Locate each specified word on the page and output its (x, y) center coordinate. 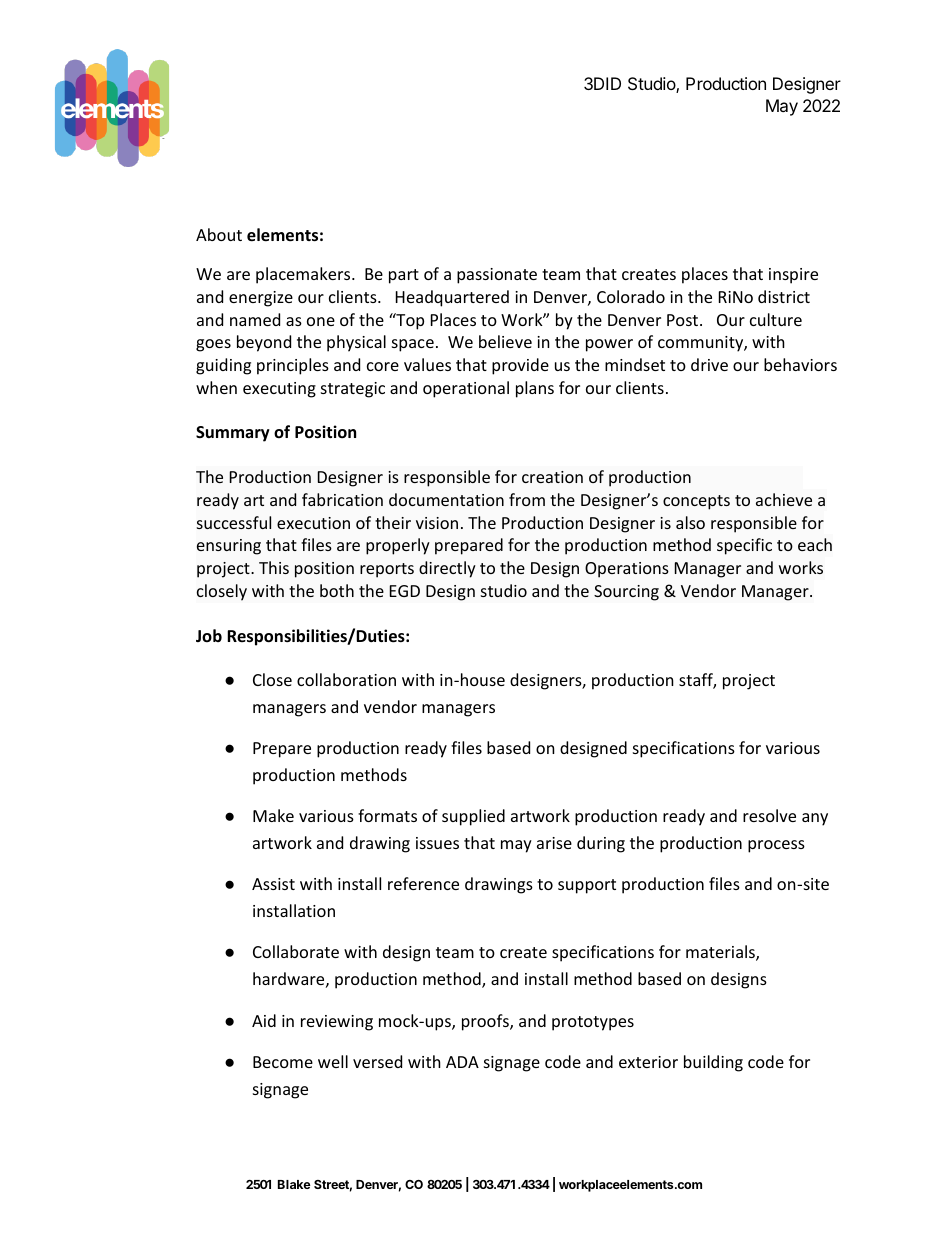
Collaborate (296, 951)
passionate (497, 276)
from (527, 499)
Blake (294, 1184)
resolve (769, 815)
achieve (784, 499)
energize (261, 299)
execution (313, 523)
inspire (793, 276)
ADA (462, 1062)
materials (721, 953)
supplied (473, 817)
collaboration (346, 679)
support (587, 886)
